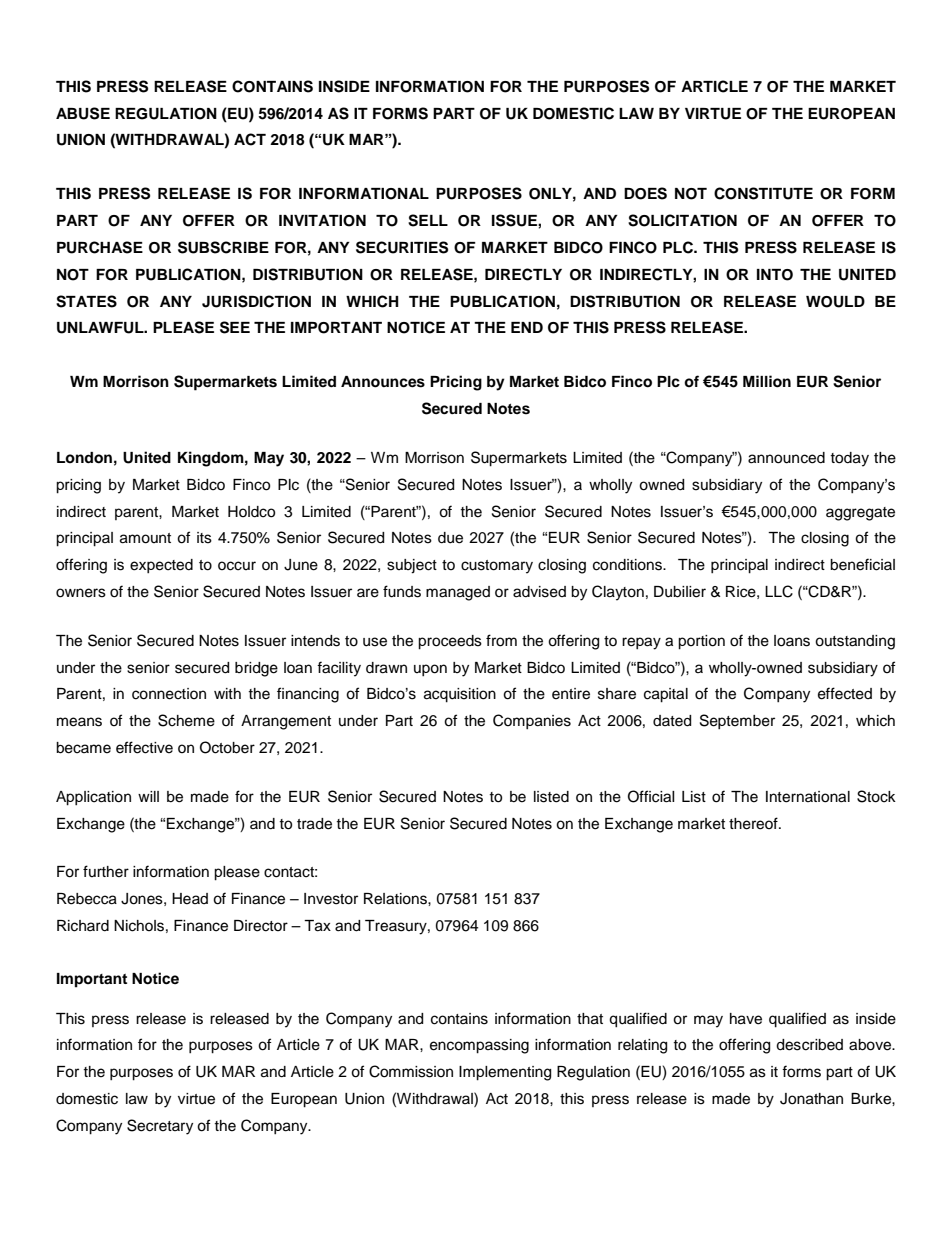 The height and width of the screenshot is (1233, 952). Describe the element at coordinates (235, 327) in the screenshot. I see `SEE` at that location.
